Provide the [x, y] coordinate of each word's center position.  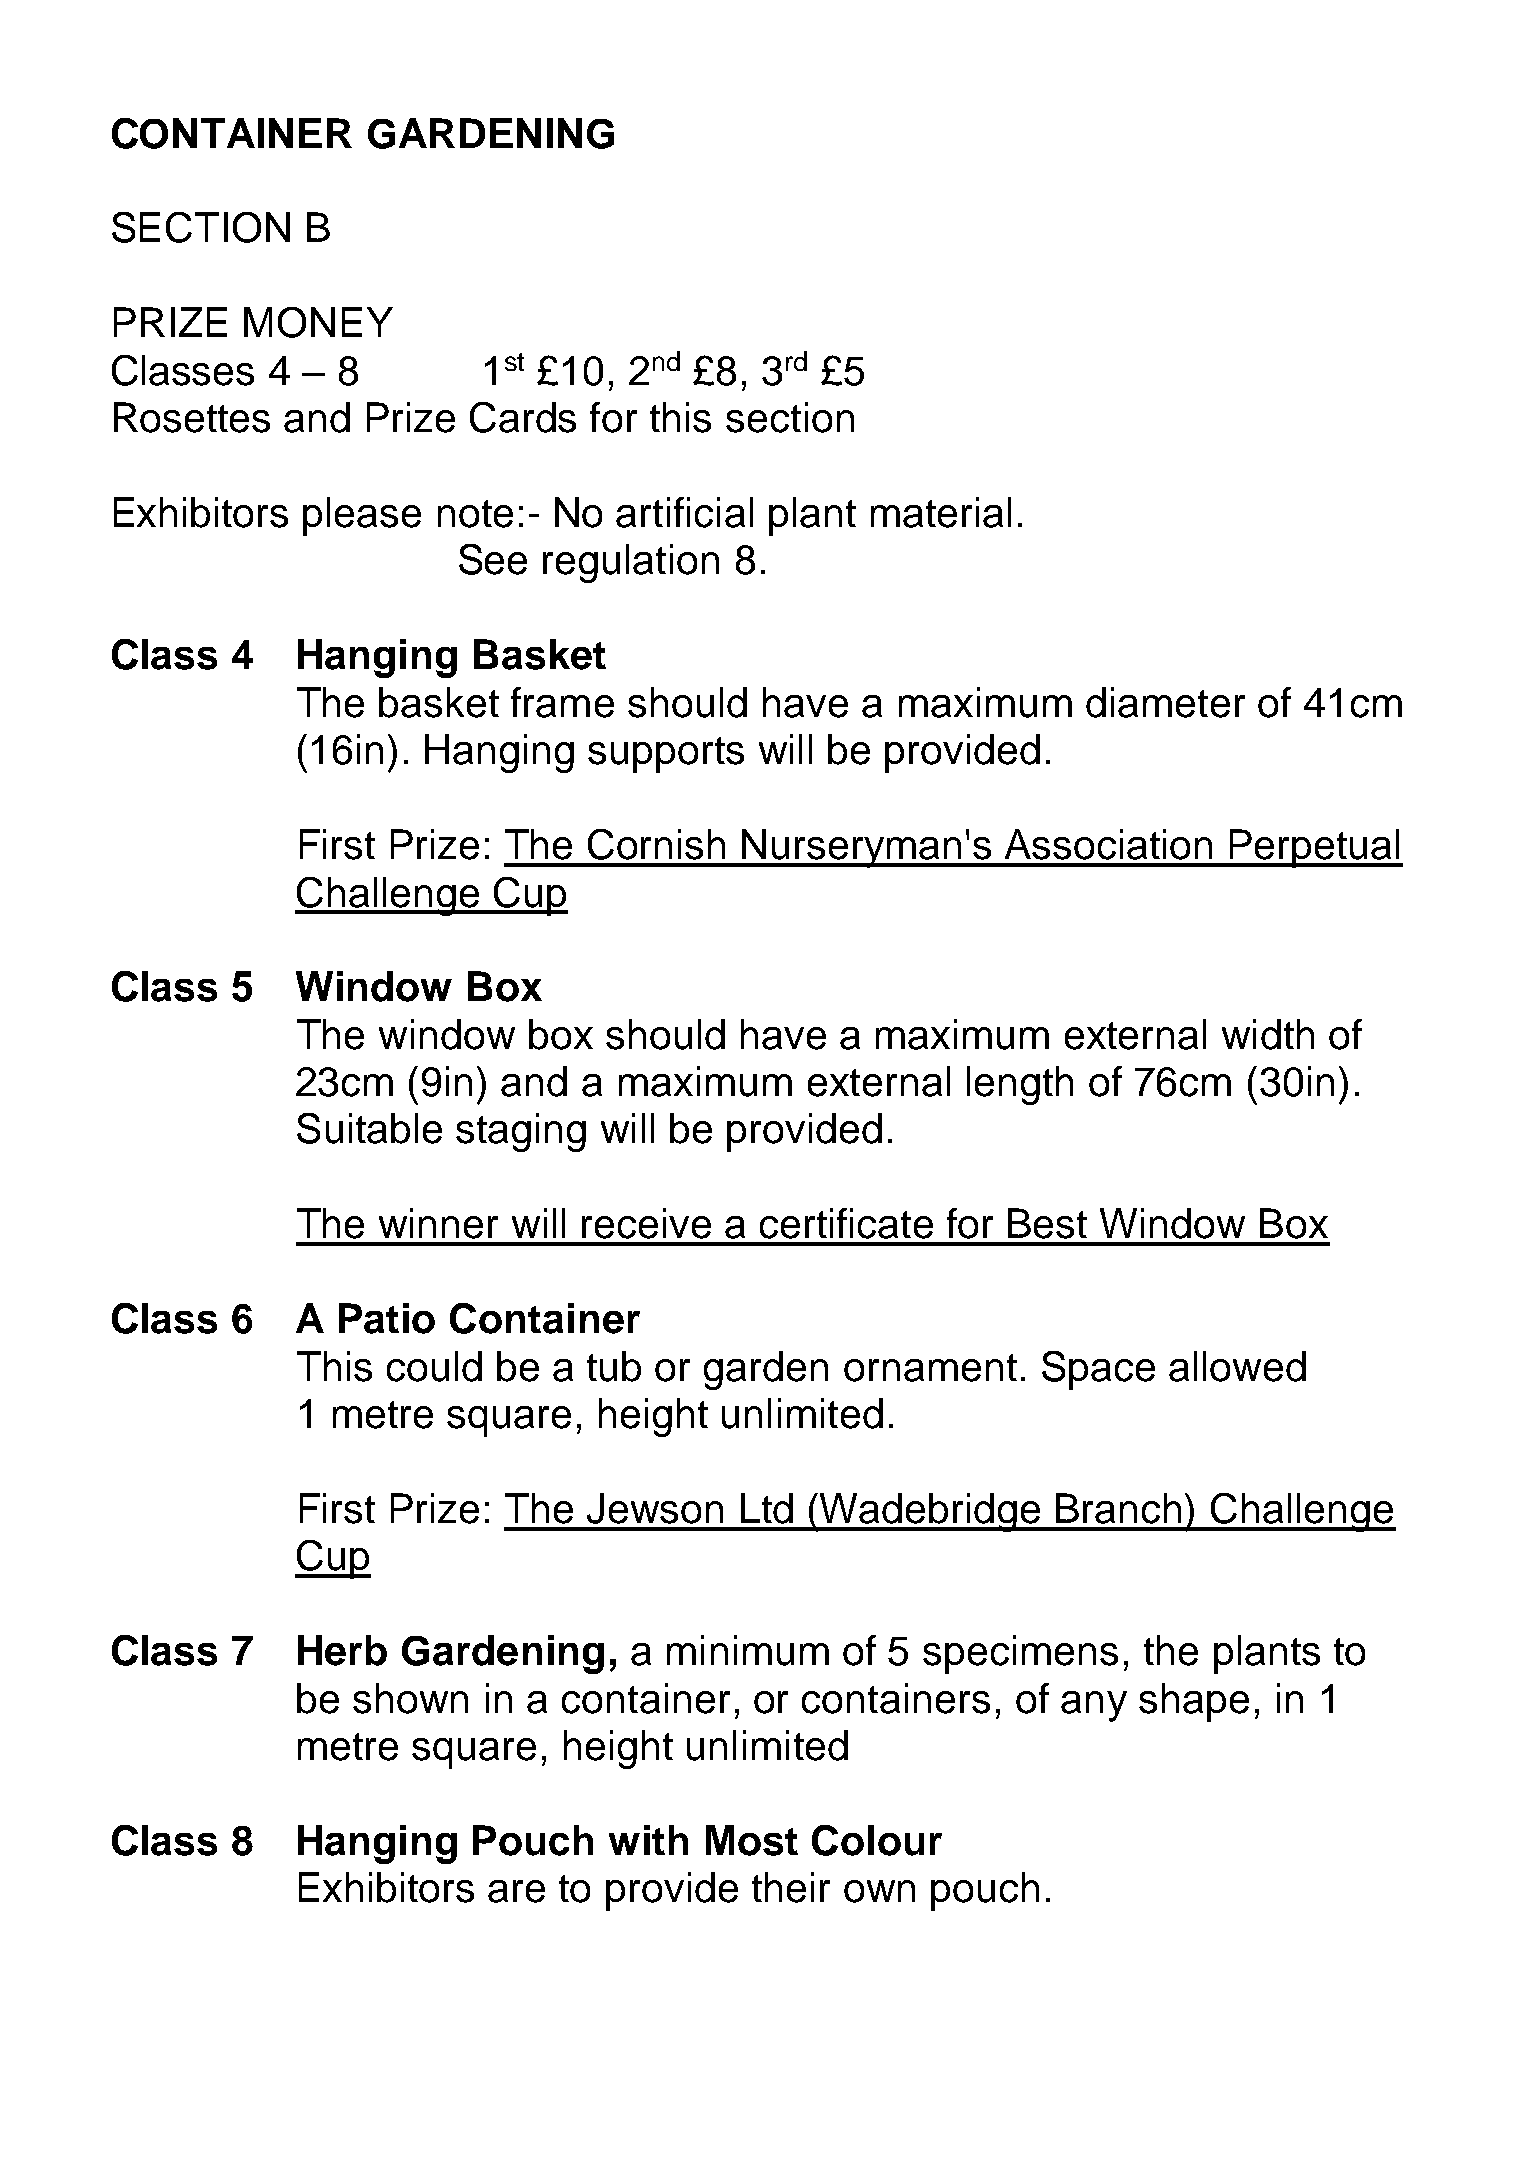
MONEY [318, 322]
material [941, 512]
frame [562, 702]
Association [1108, 844]
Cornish [656, 844]
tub [614, 1366]
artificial [684, 512]
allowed [1237, 1366]
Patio [387, 1318]
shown [410, 1698]
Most [752, 1840]
